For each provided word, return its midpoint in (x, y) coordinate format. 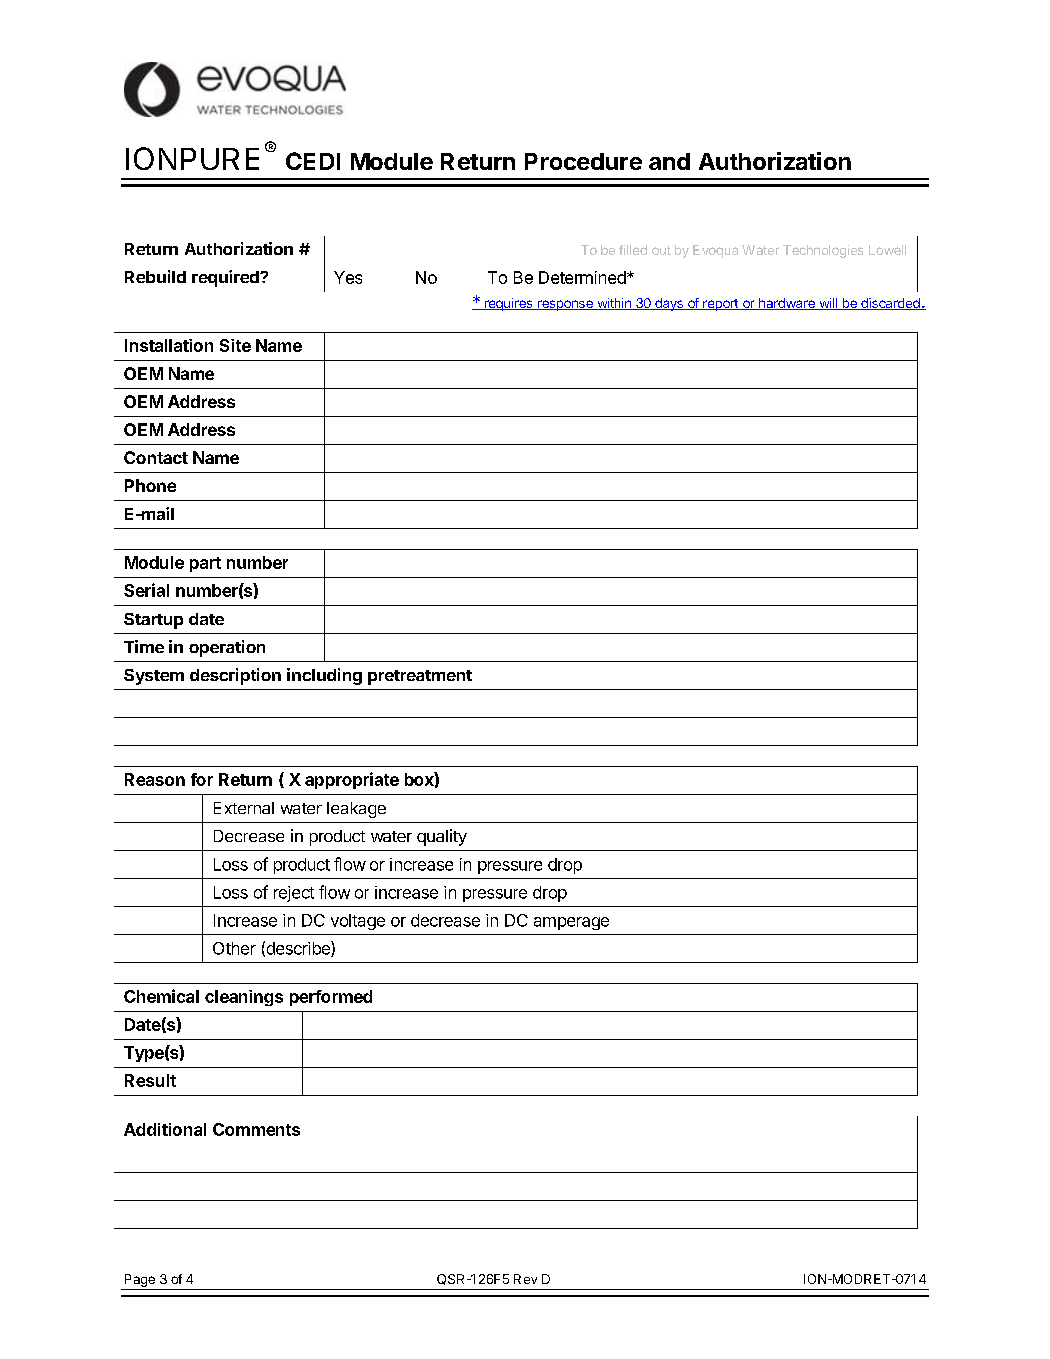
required (226, 278)
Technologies (823, 251)
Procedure (583, 161)
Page (140, 1280)
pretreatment (420, 677)
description (235, 676)
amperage (571, 923)
